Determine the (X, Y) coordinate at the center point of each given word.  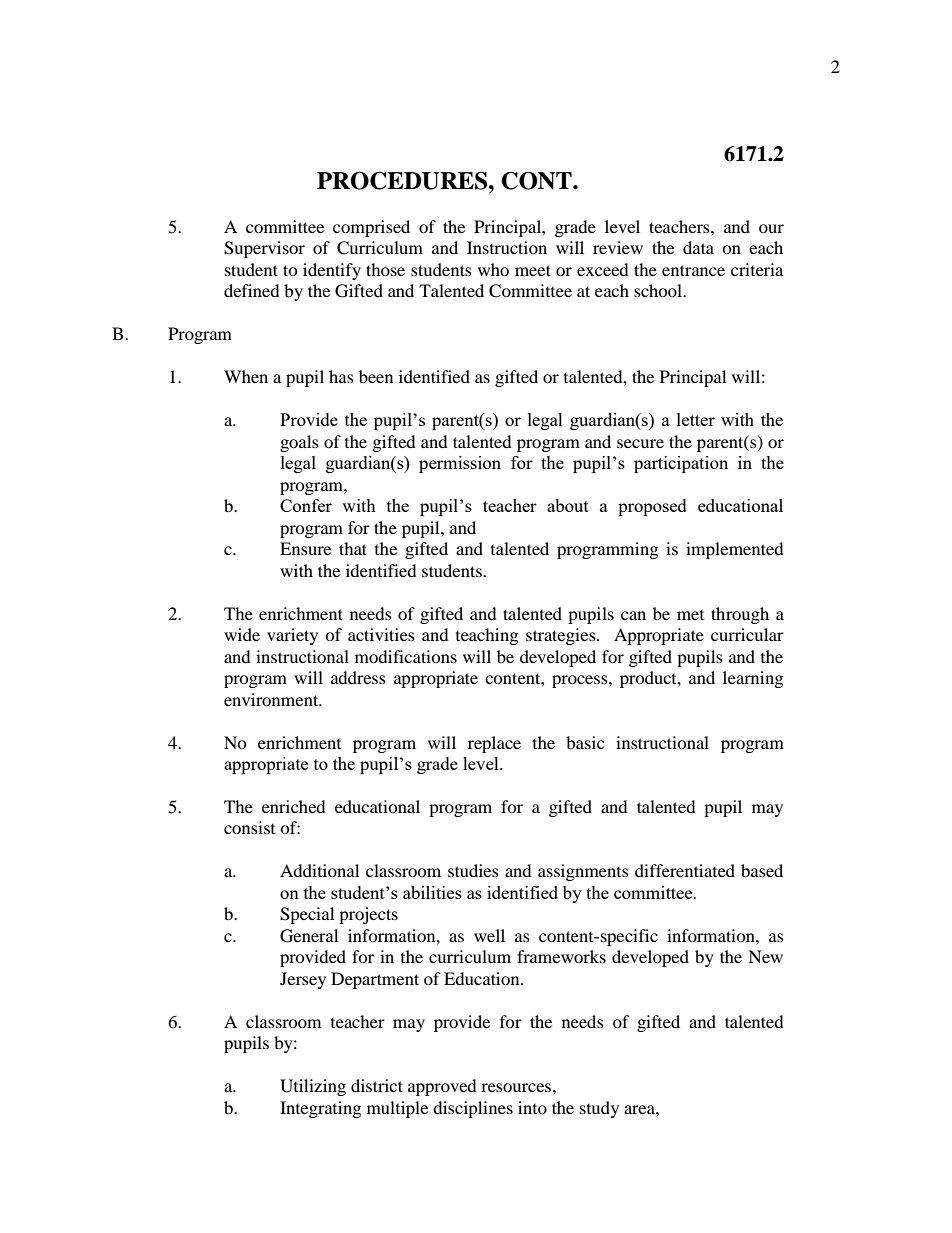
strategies (562, 636)
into (532, 1107)
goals (299, 443)
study (599, 1109)
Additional (319, 870)
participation (681, 464)
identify (332, 271)
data (698, 247)
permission (460, 464)
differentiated (685, 870)
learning (753, 679)
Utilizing (313, 1087)
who (493, 269)
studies (473, 870)
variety (292, 636)
